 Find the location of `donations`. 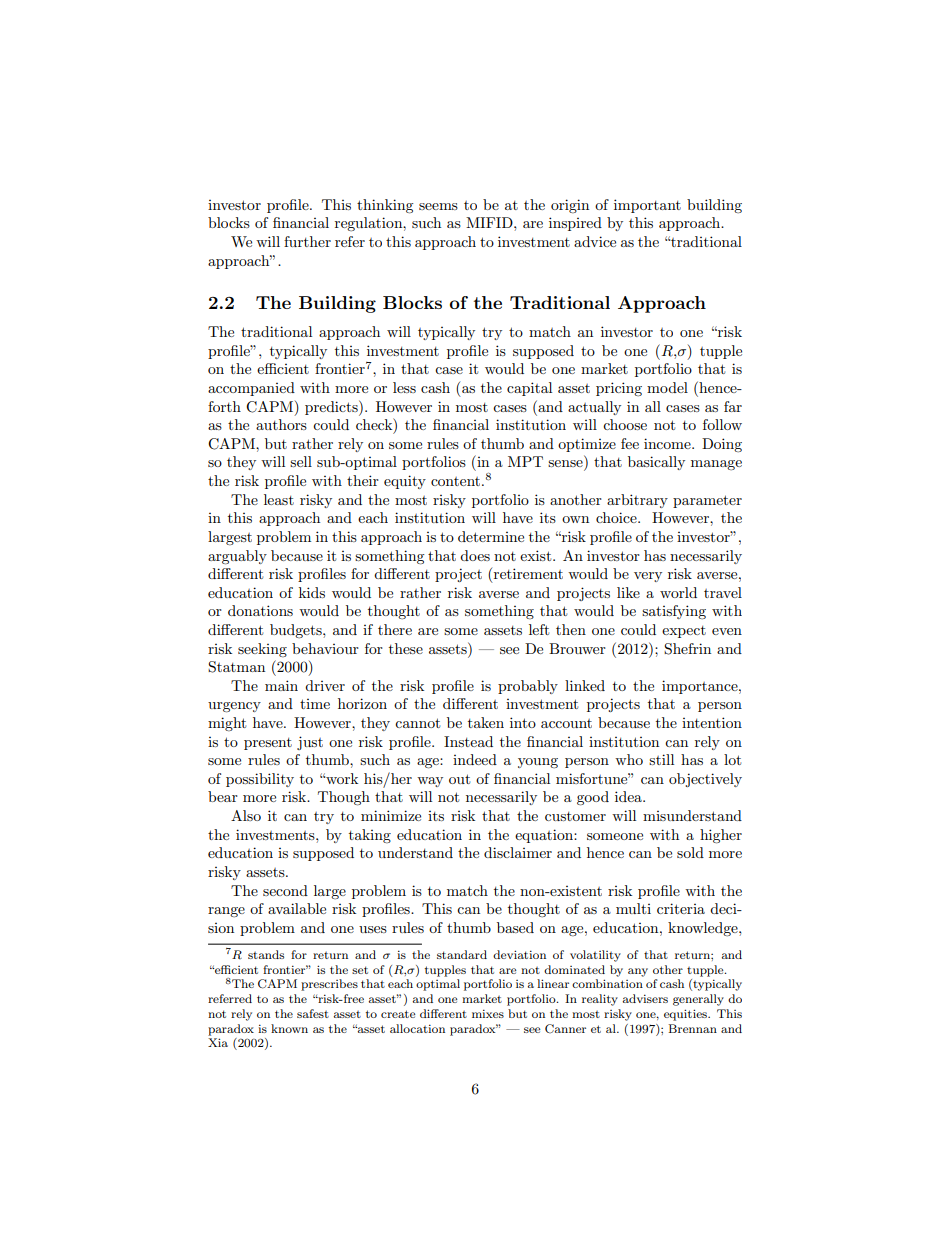

donations is located at coordinates (260, 610).
